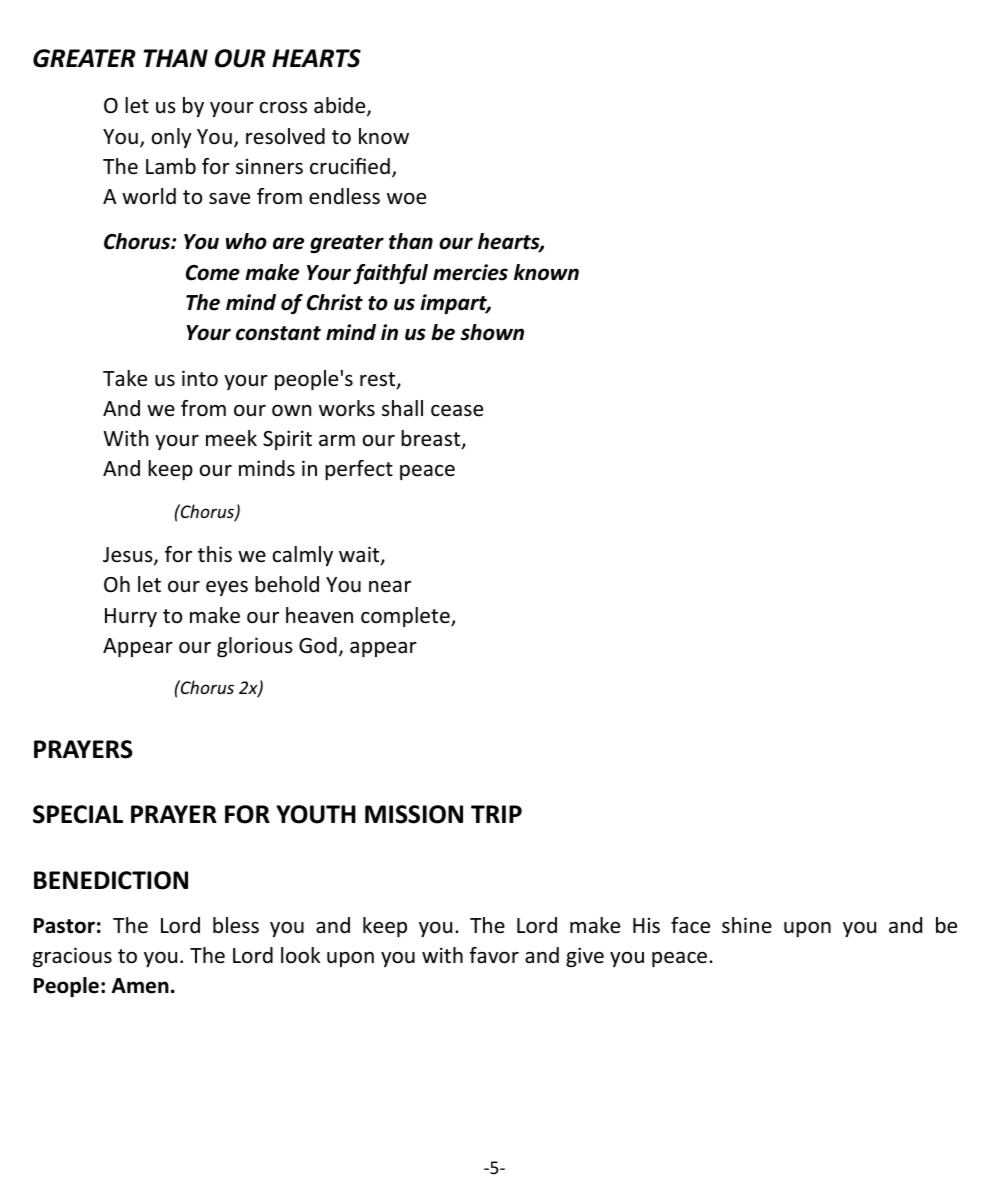 This screenshot has width=991, height=1204. What do you see at coordinates (129, 556) in the screenshot?
I see `Jesus` at bounding box center [129, 556].
